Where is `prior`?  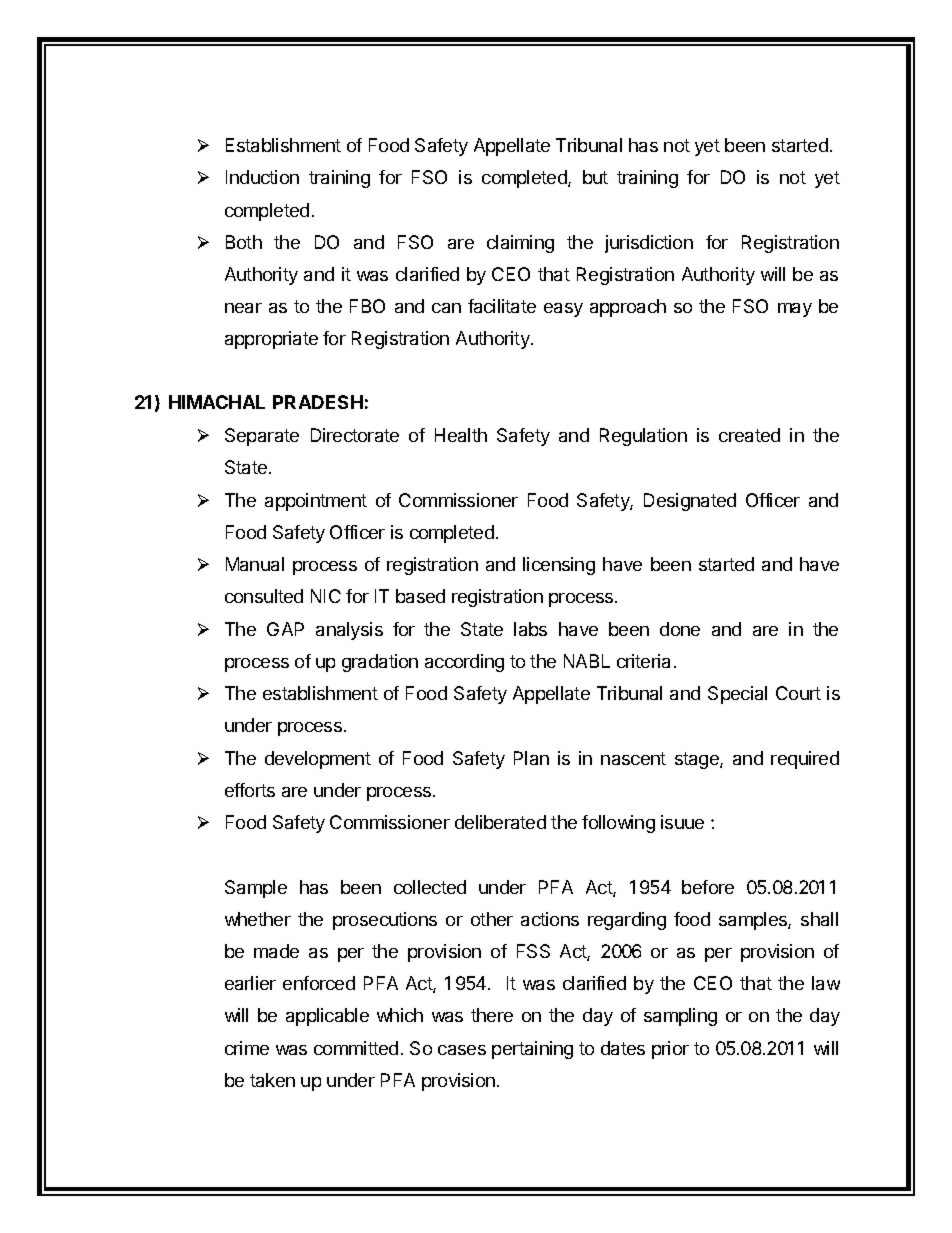
prior is located at coordinates (670, 1050).
